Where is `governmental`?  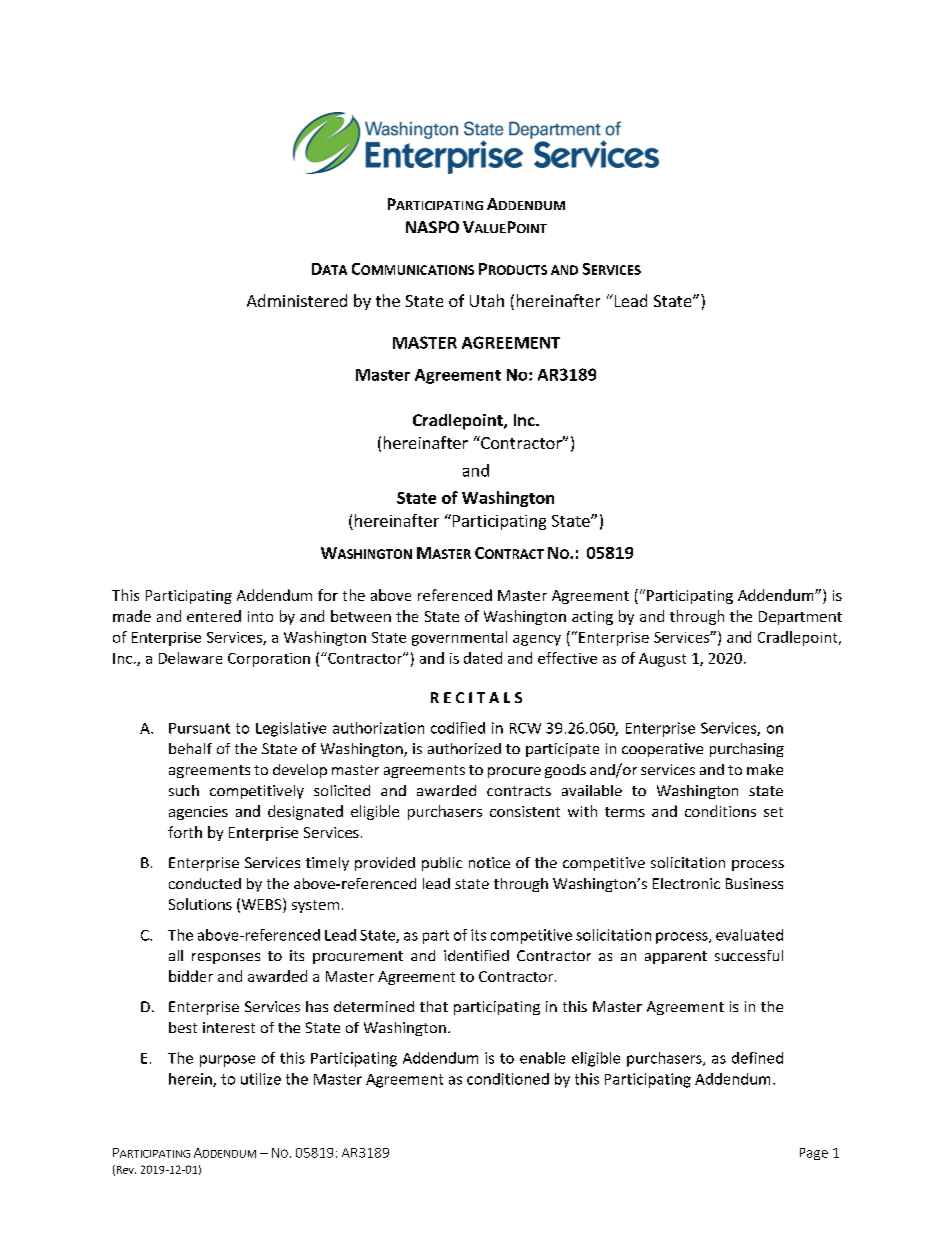 governmental is located at coordinates (459, 638).
